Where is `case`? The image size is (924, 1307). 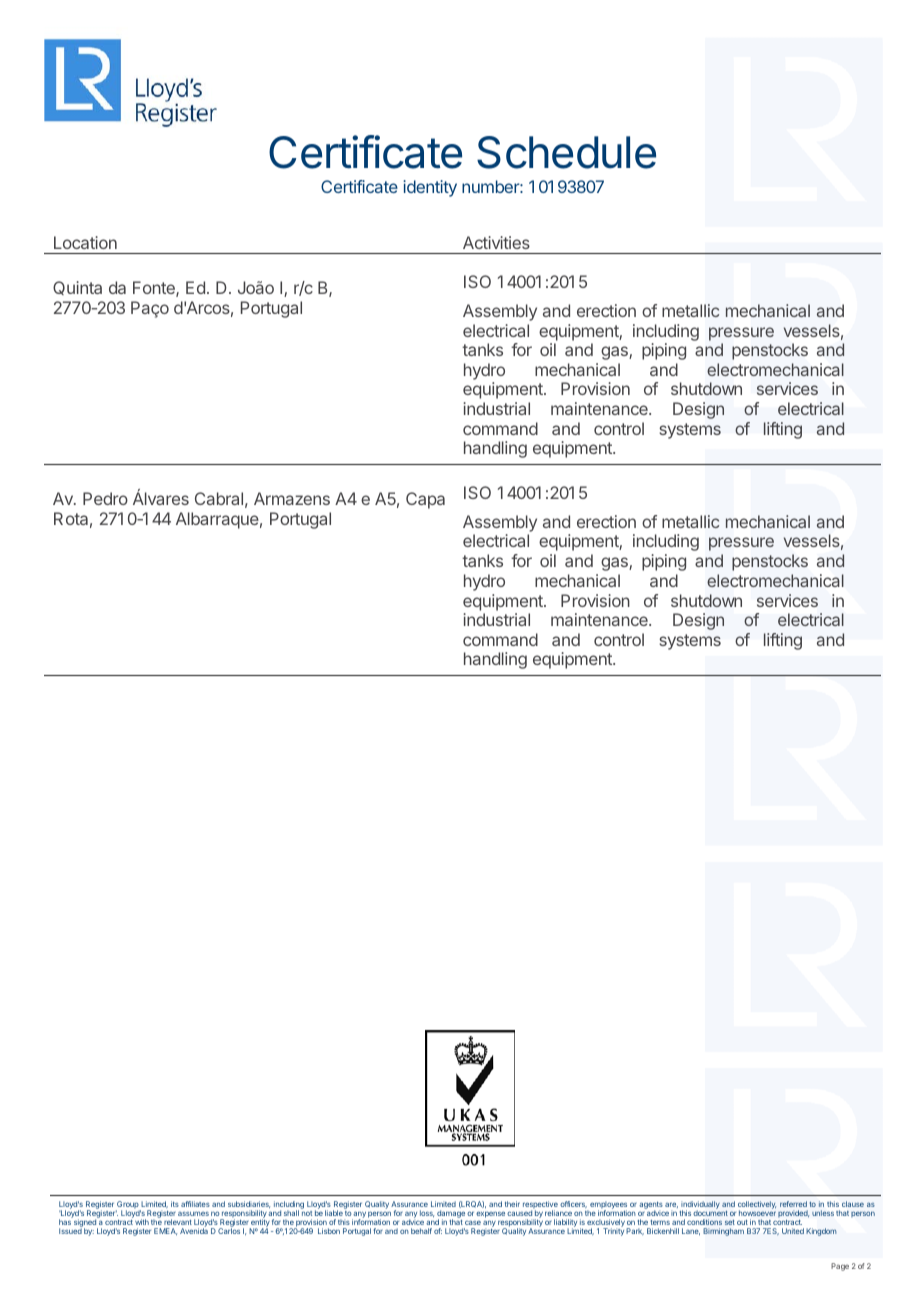
case is located at coordinates (473, 1222).
